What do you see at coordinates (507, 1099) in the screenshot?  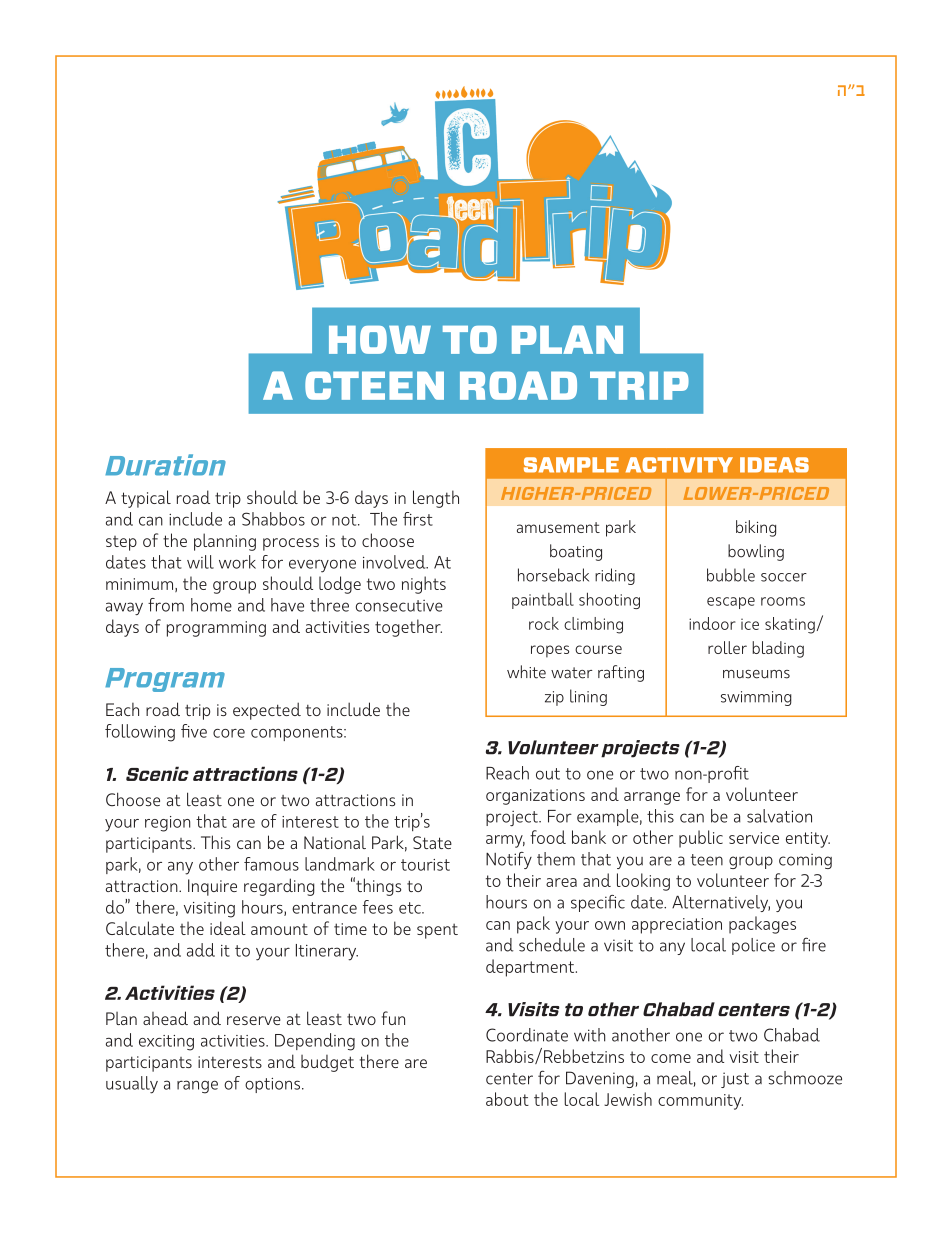 I see `about` at bounding box center [507, 1099].
